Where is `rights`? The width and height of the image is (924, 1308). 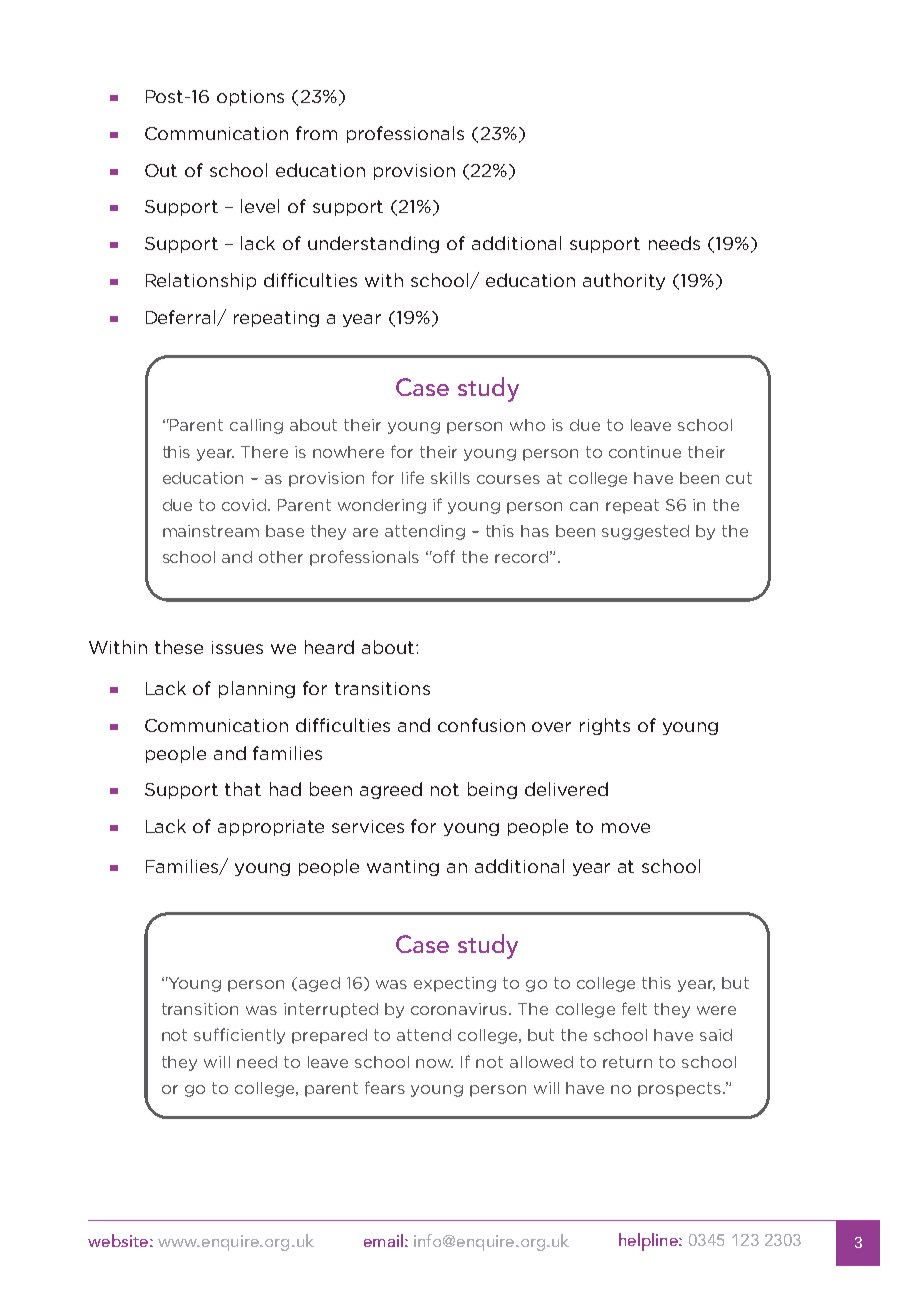 rights is located at coordinates (605, 726).
